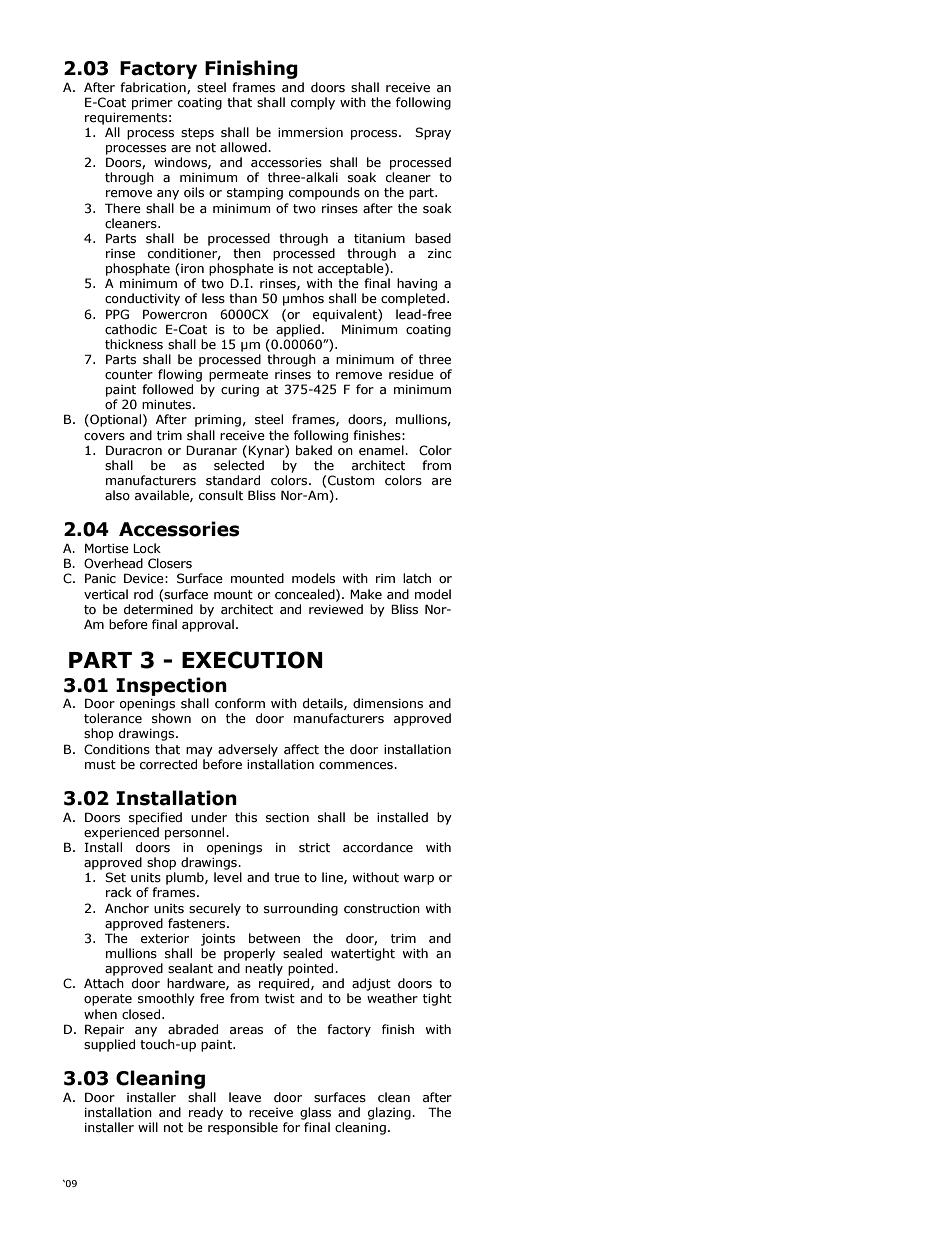 The height and width of the document is (1233, 952). What do you see at coordinates (245, 1097) in the document?
I see `leave` at bounding box center [245, 1097].
